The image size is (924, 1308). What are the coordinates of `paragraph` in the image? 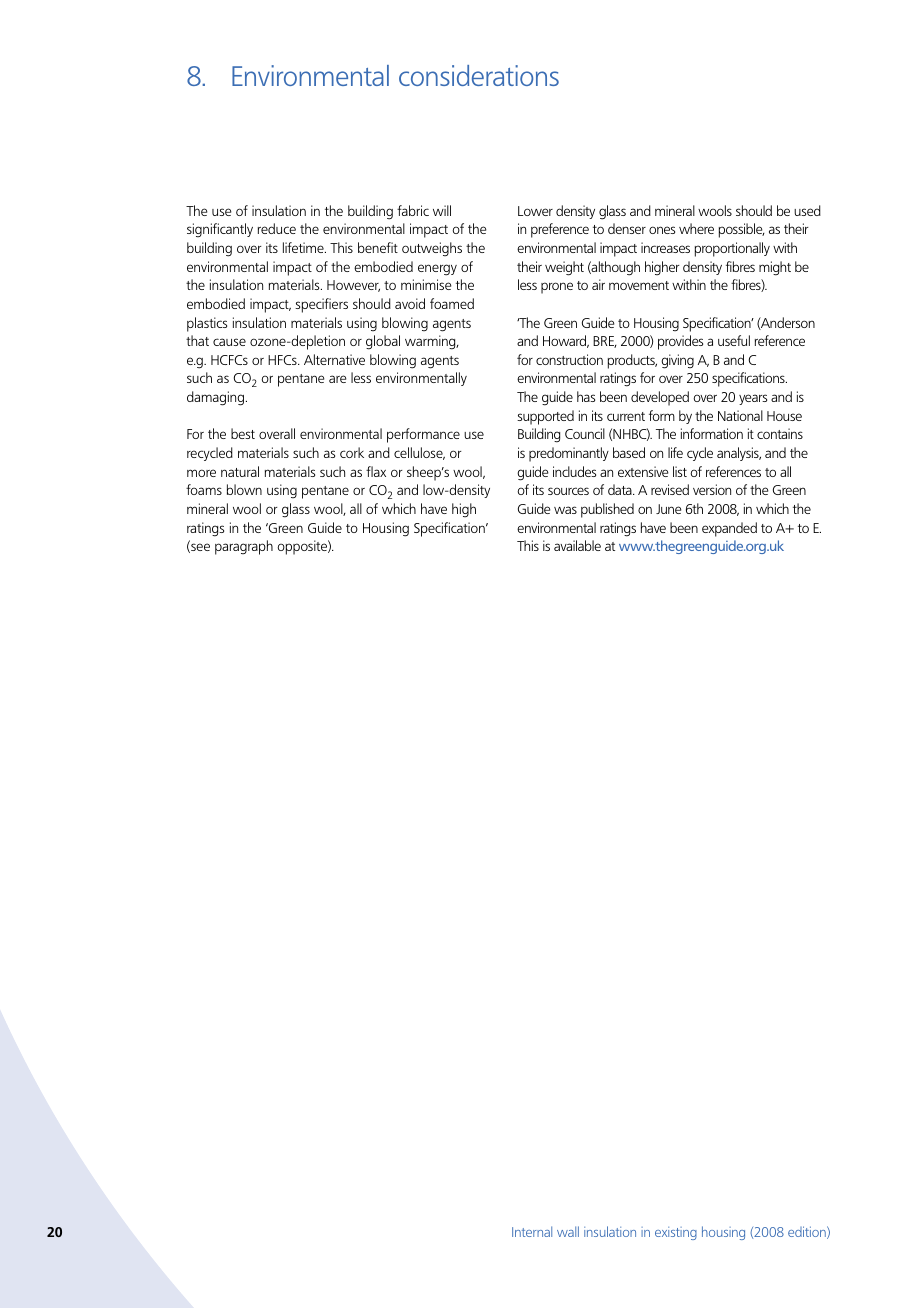 It's located at (244, 547).
